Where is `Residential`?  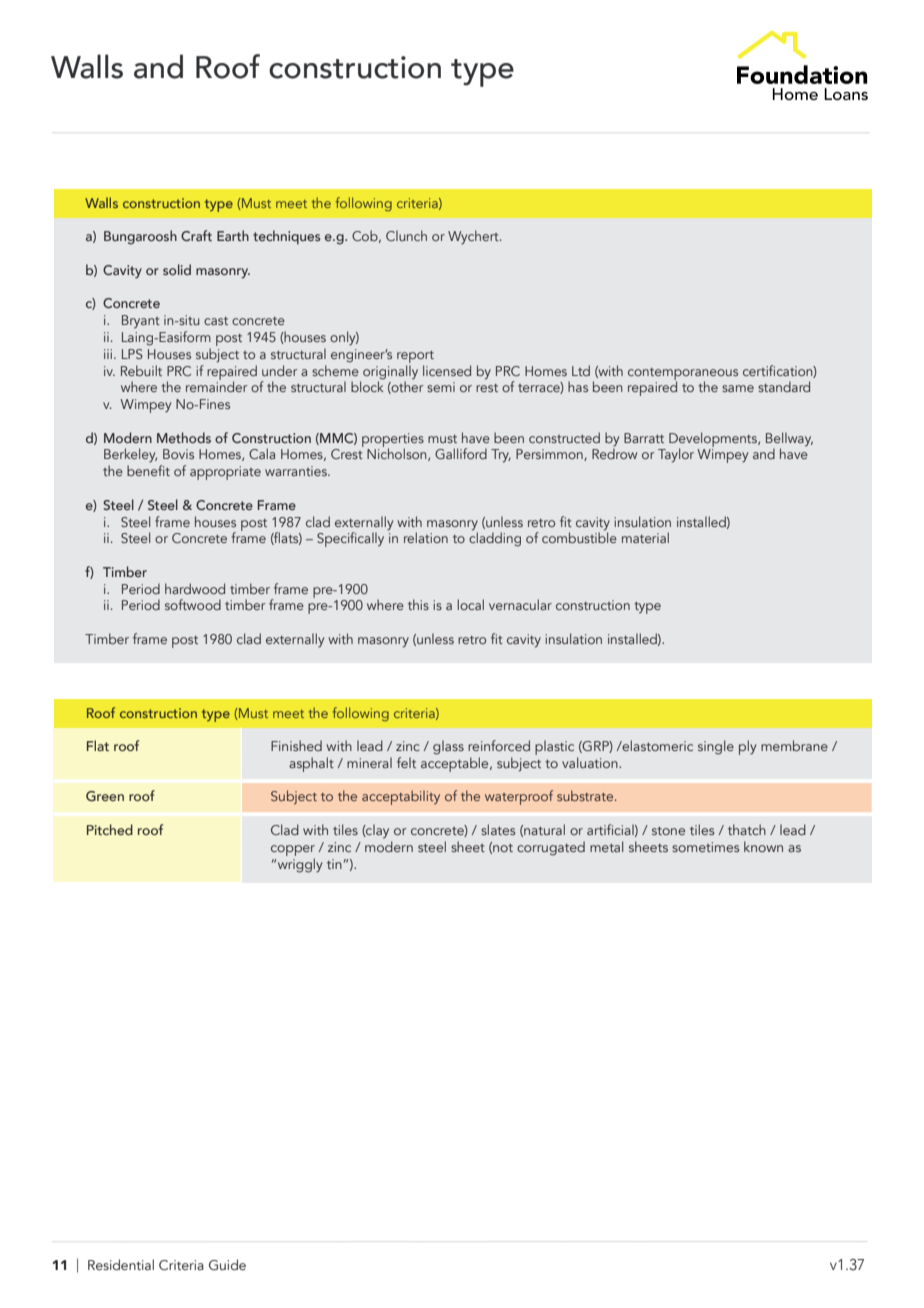 Residential is located at coordinates (121, 1264).
